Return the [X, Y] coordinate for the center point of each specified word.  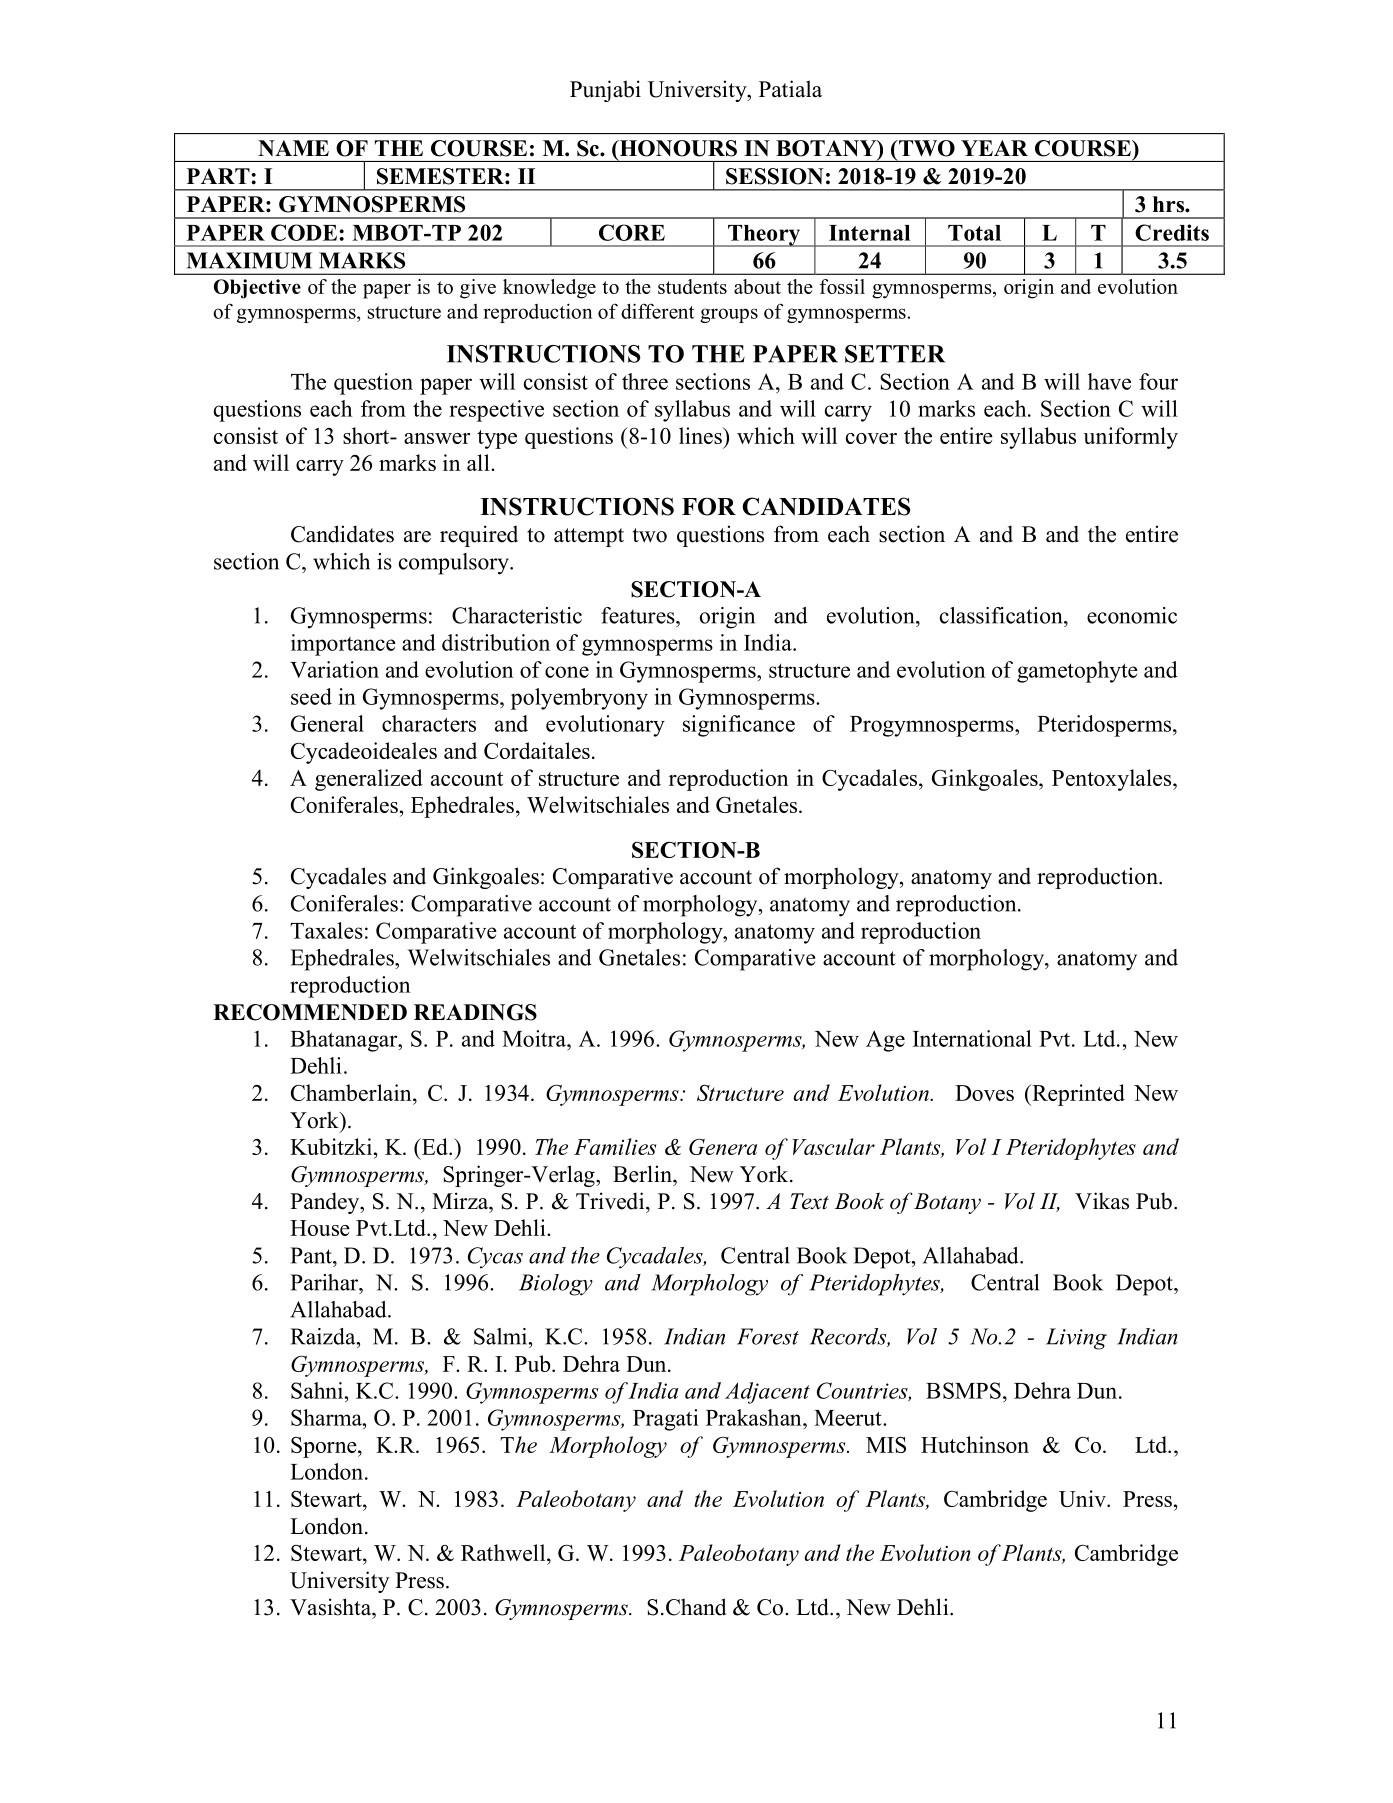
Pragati [666, 1420]
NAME [293, 148]
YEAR [994, 148]
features [639, 615]
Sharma [327, 1417]
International [972, 1038]
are [417, 537]
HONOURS [677, 148]
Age [885, 1041]
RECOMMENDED [310, 1012]
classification [1002, 615]
